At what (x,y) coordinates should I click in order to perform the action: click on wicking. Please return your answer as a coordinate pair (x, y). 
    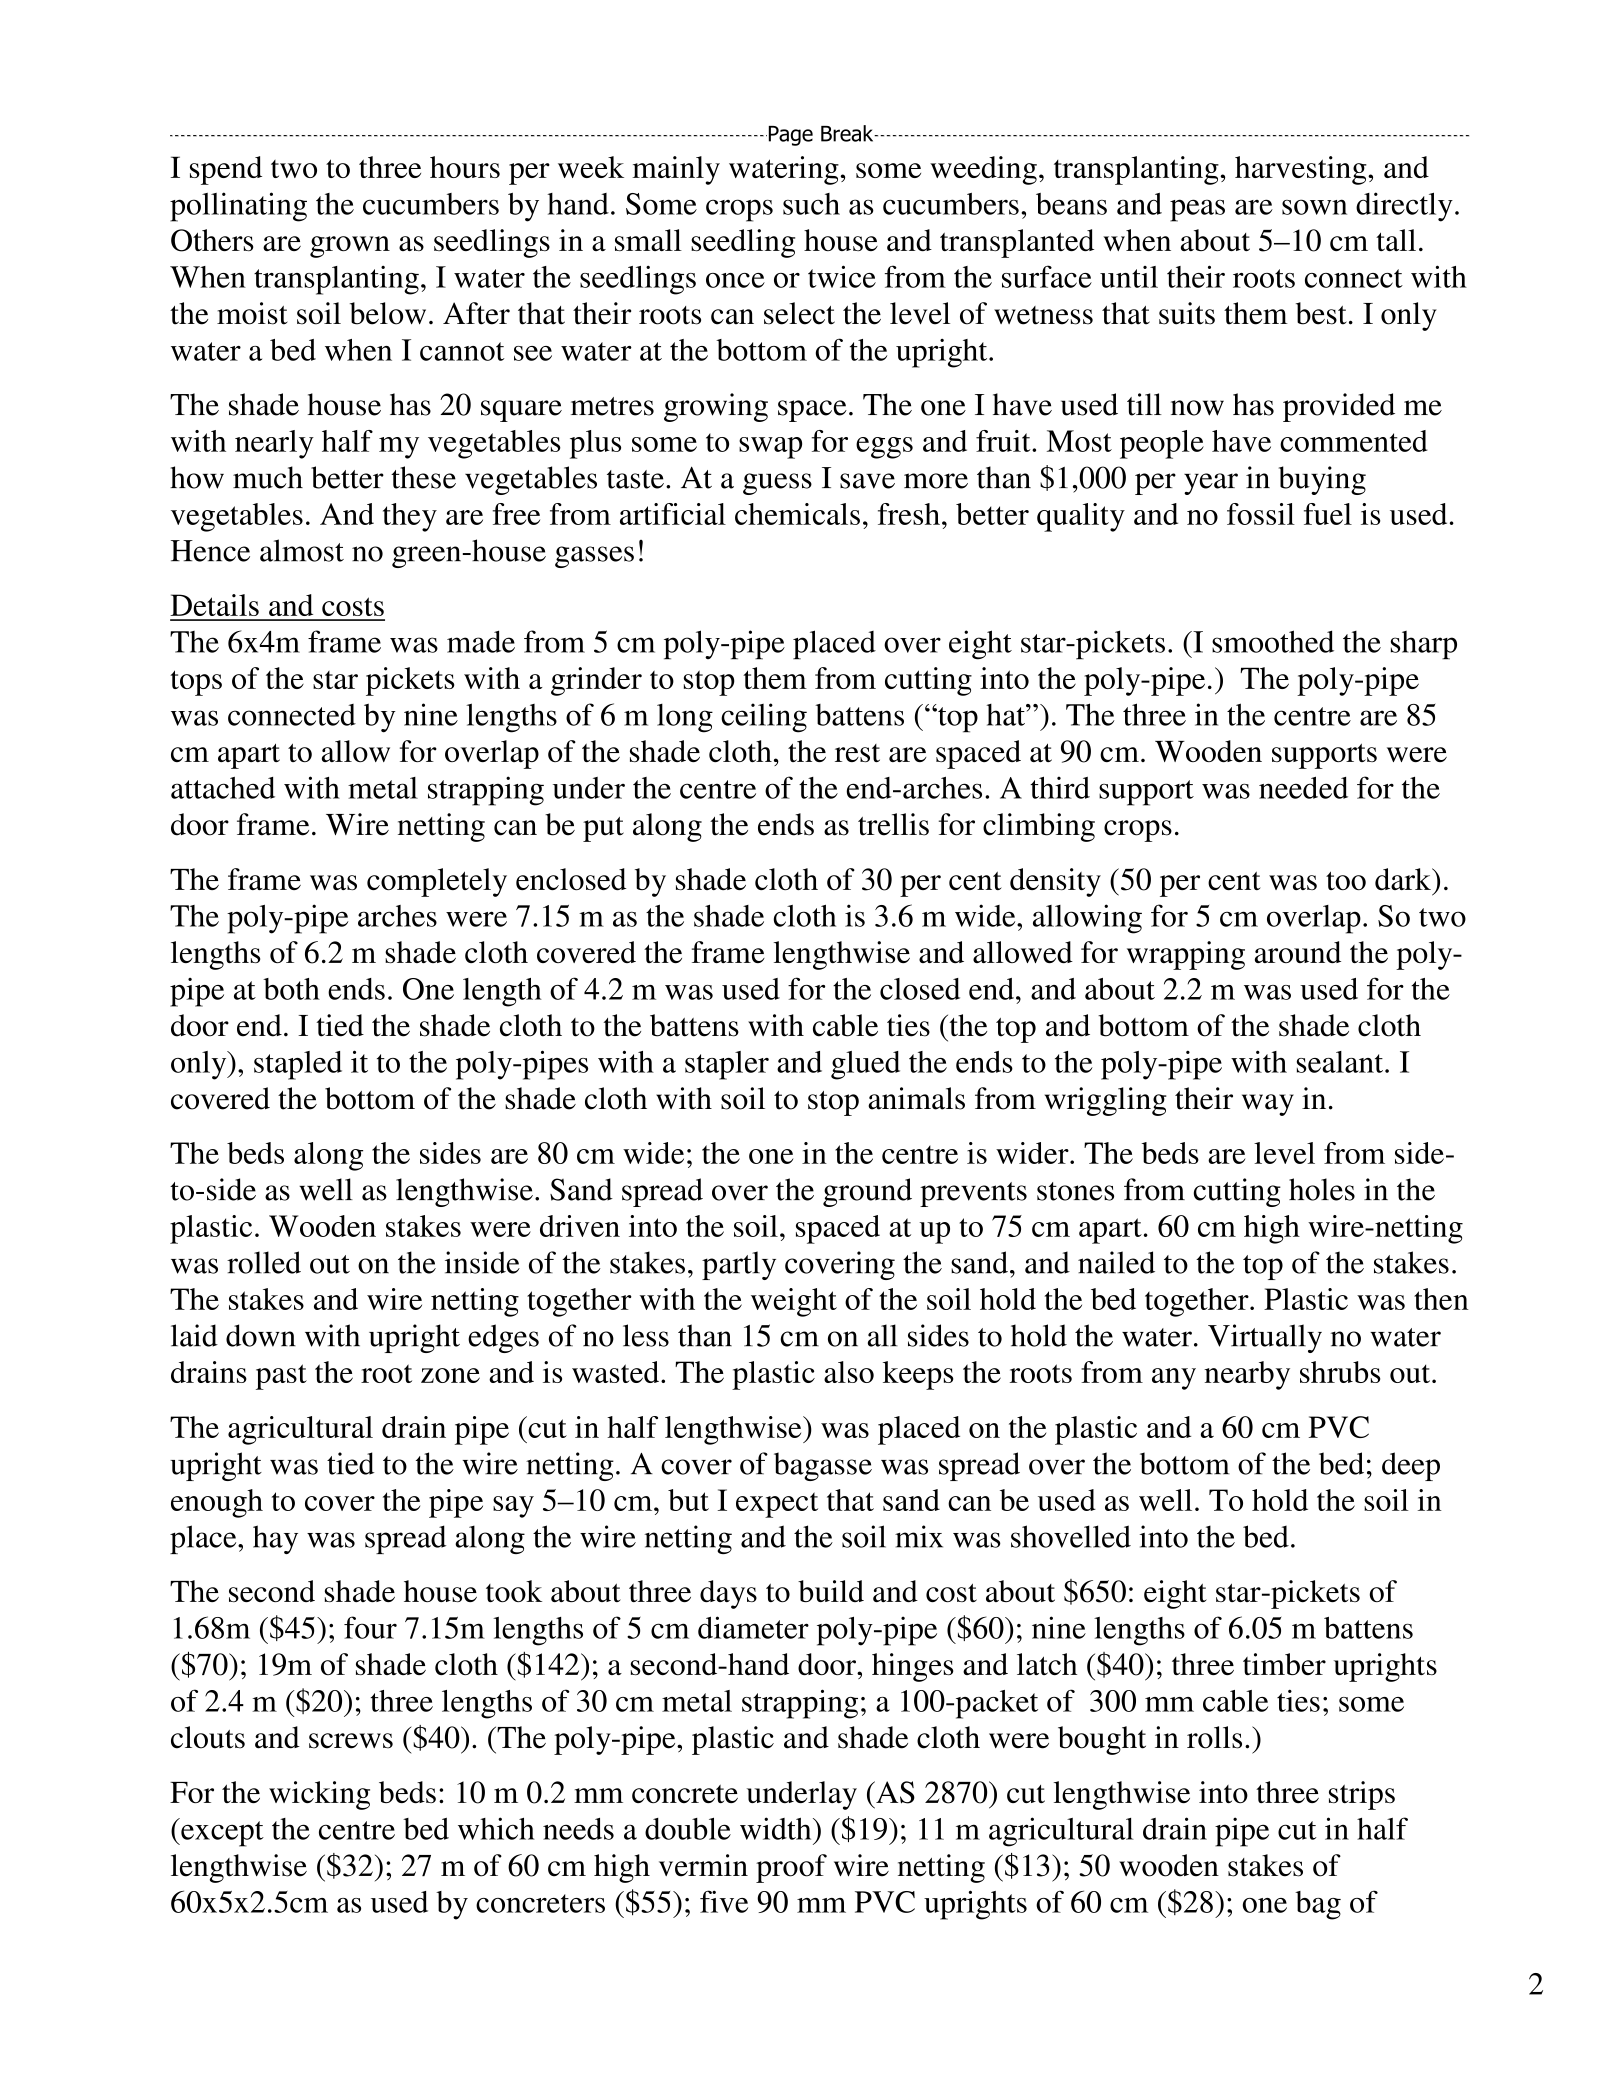
    Looking at the image, I should click on (319, 1795).
